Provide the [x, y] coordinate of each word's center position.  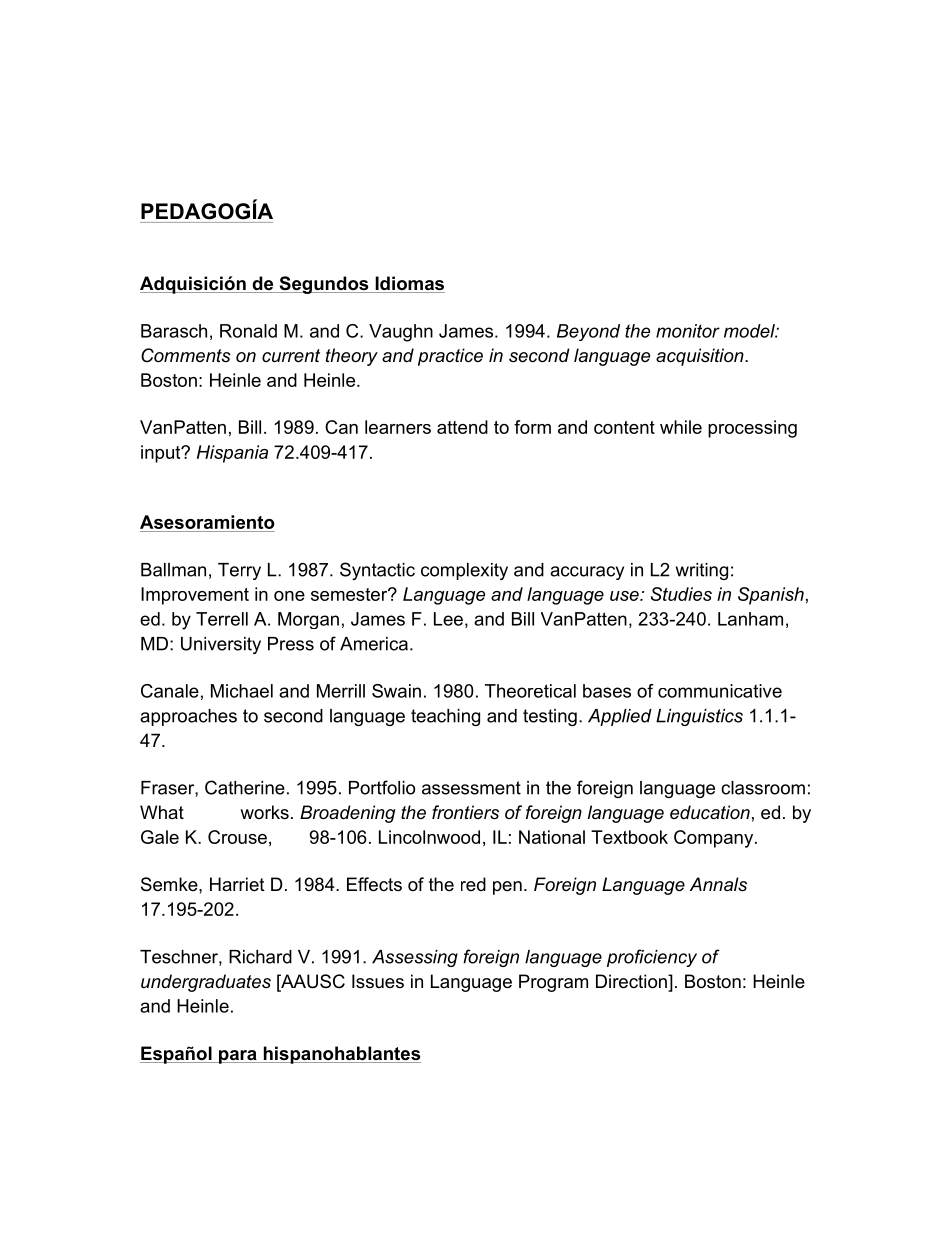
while [681, 427]
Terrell [222, 619]
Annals [718, 884]
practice [450, 357]
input [162, 454]
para [238, 1057]
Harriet [237, 884]
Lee [448, 619]
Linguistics [699, 717]
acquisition [701, 357]
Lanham [750, 619]
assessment [471, 788]
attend [462, 427]
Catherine [245, 787]
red [473, 884]
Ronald [248, 331]
